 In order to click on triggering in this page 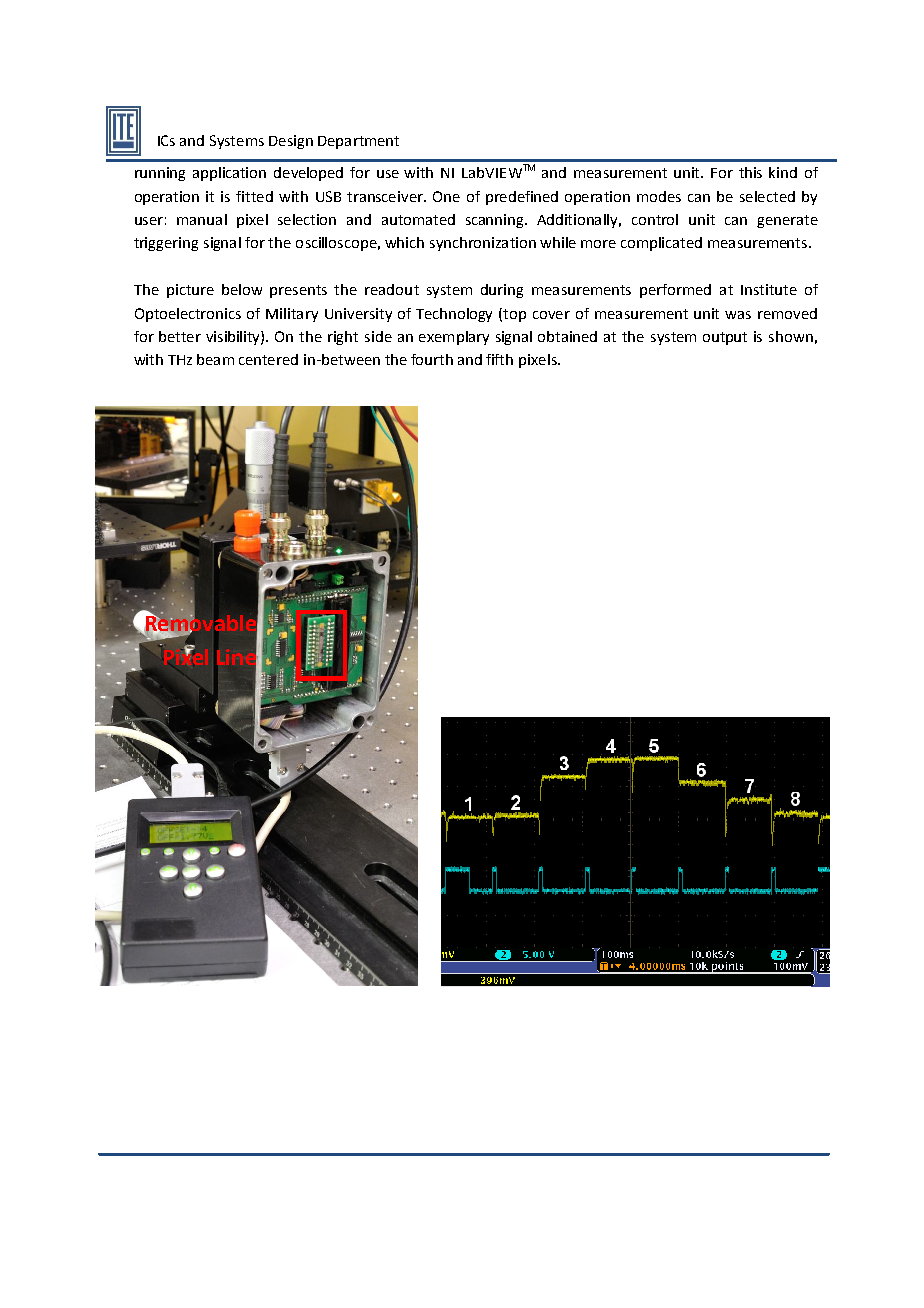, I will do `click(166, 244)`.
